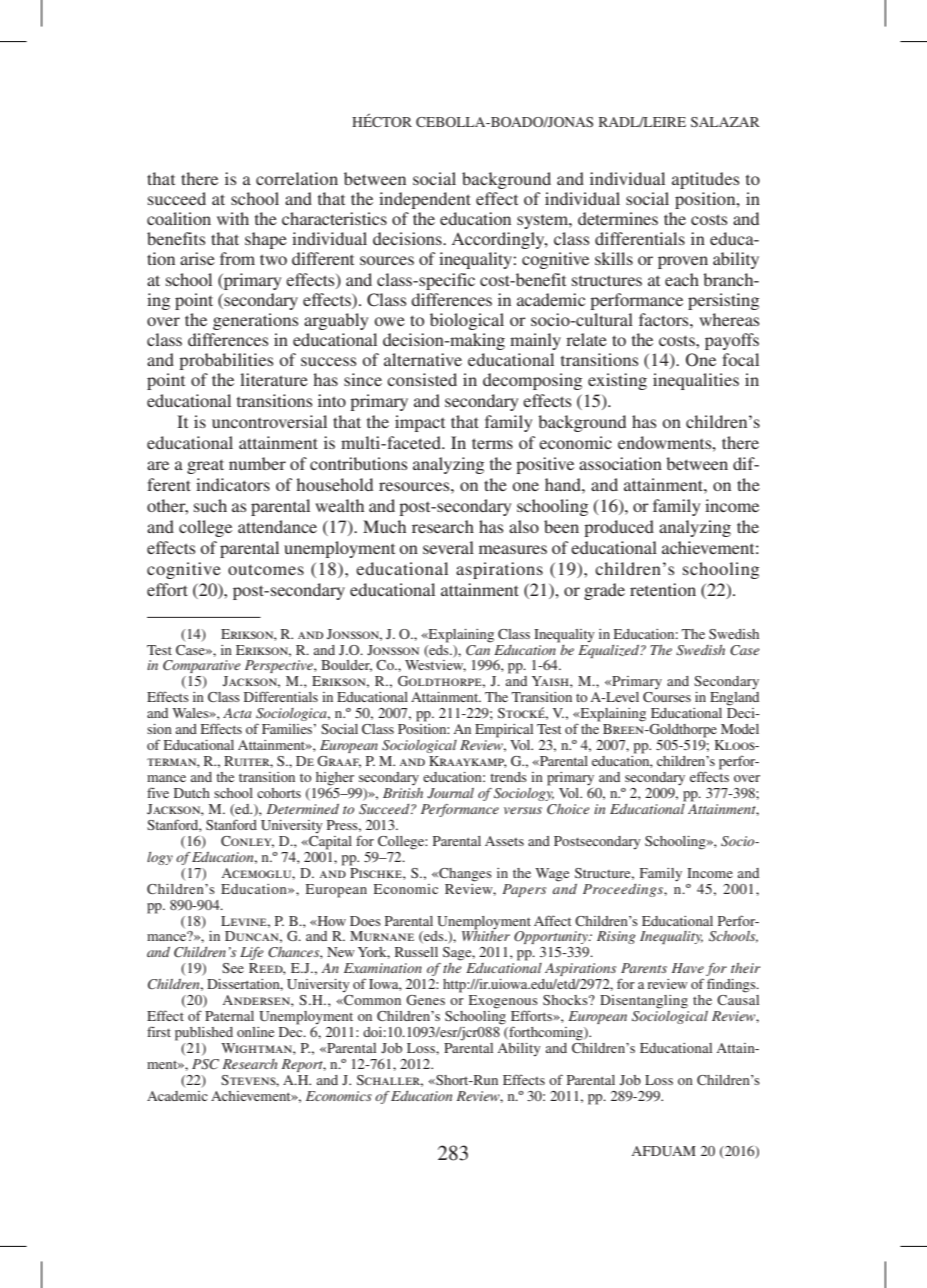 This screenshot has width=927, height=1288. Describe the element at coordinates (204, 1034) in the screenshot. I see `published` at that location.
